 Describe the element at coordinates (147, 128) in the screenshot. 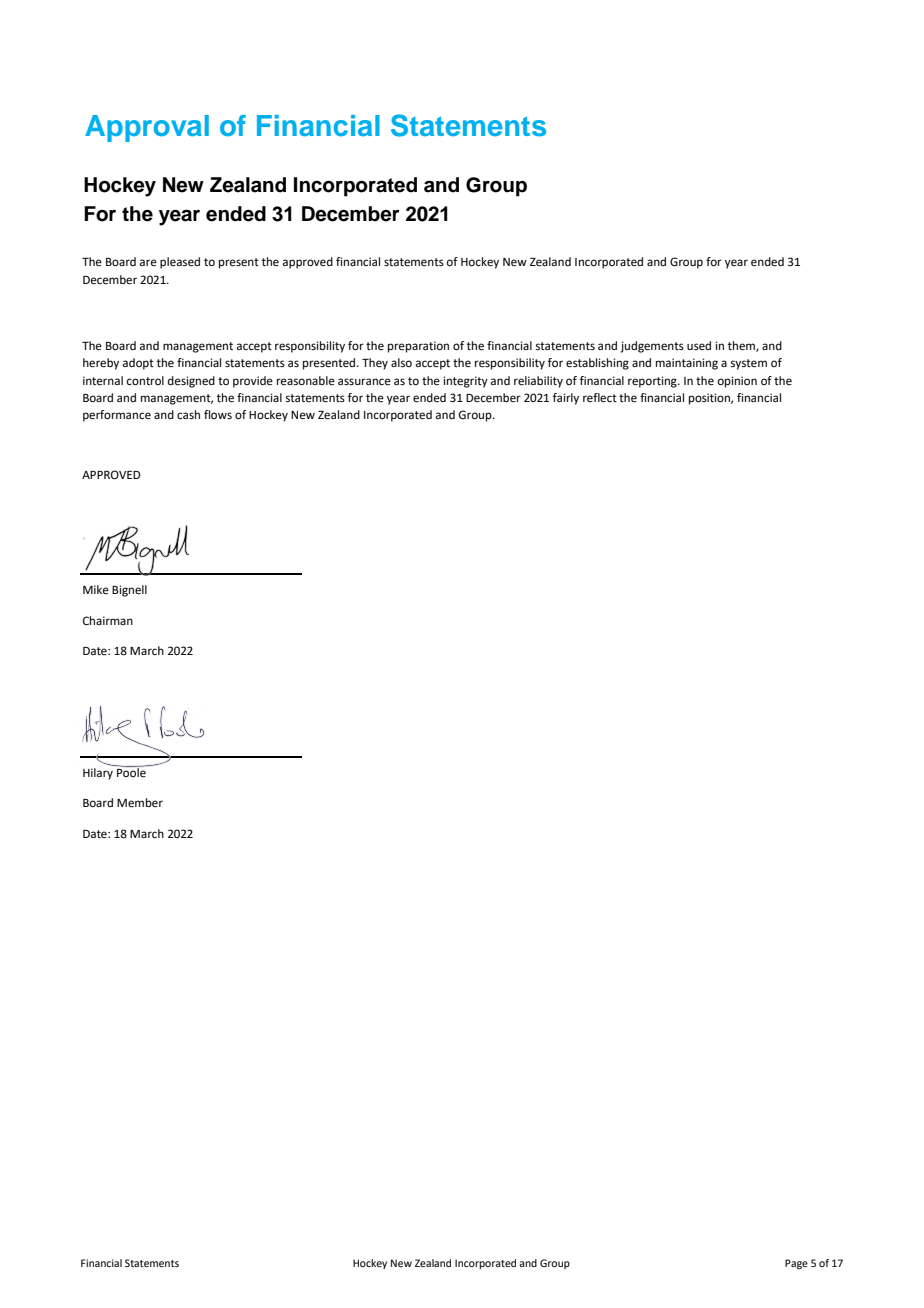

I see `Approval` at that location.
